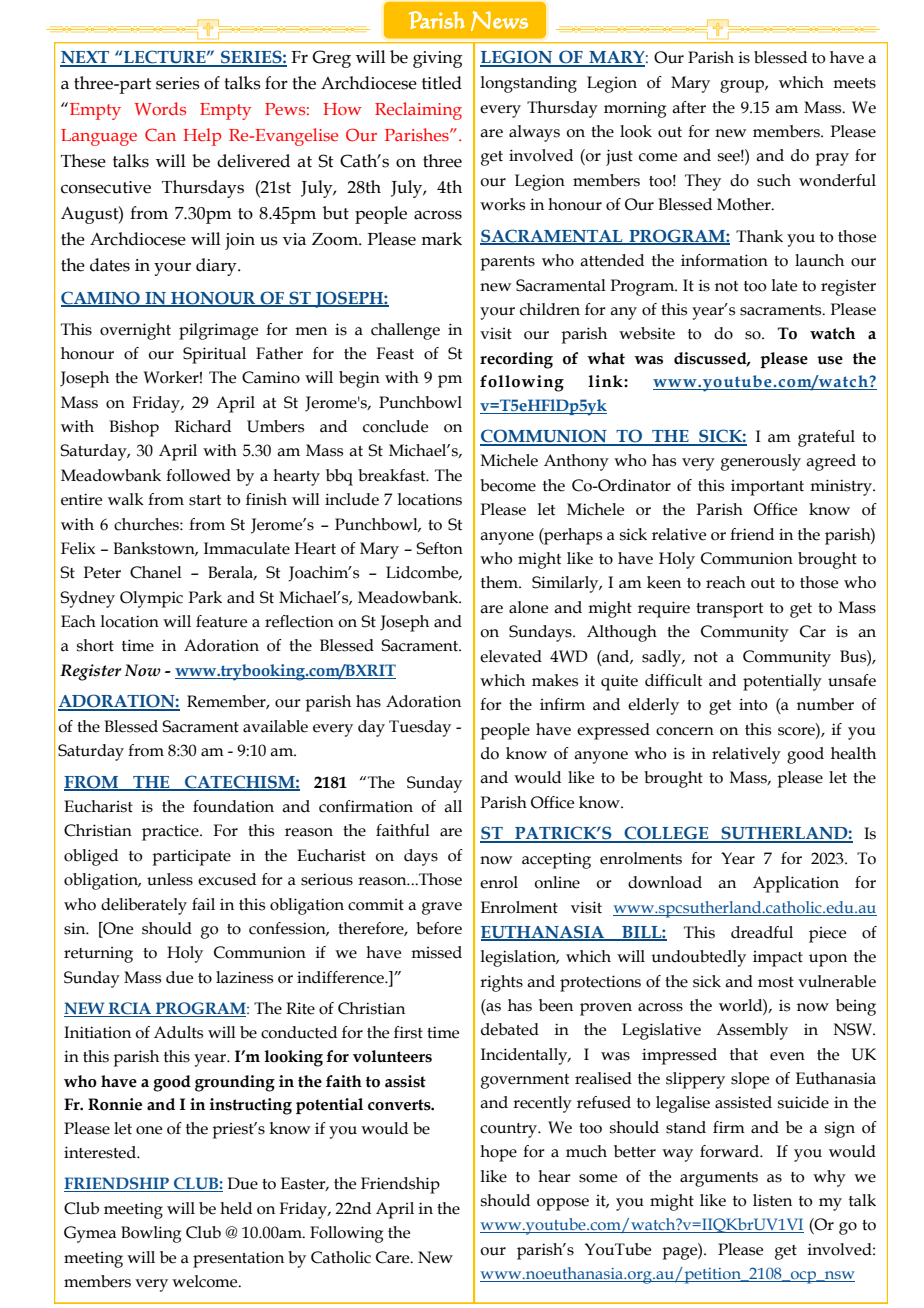 The height and width of the screenshot is (1308, 924). I want to click on giving, so click(438, 59).
